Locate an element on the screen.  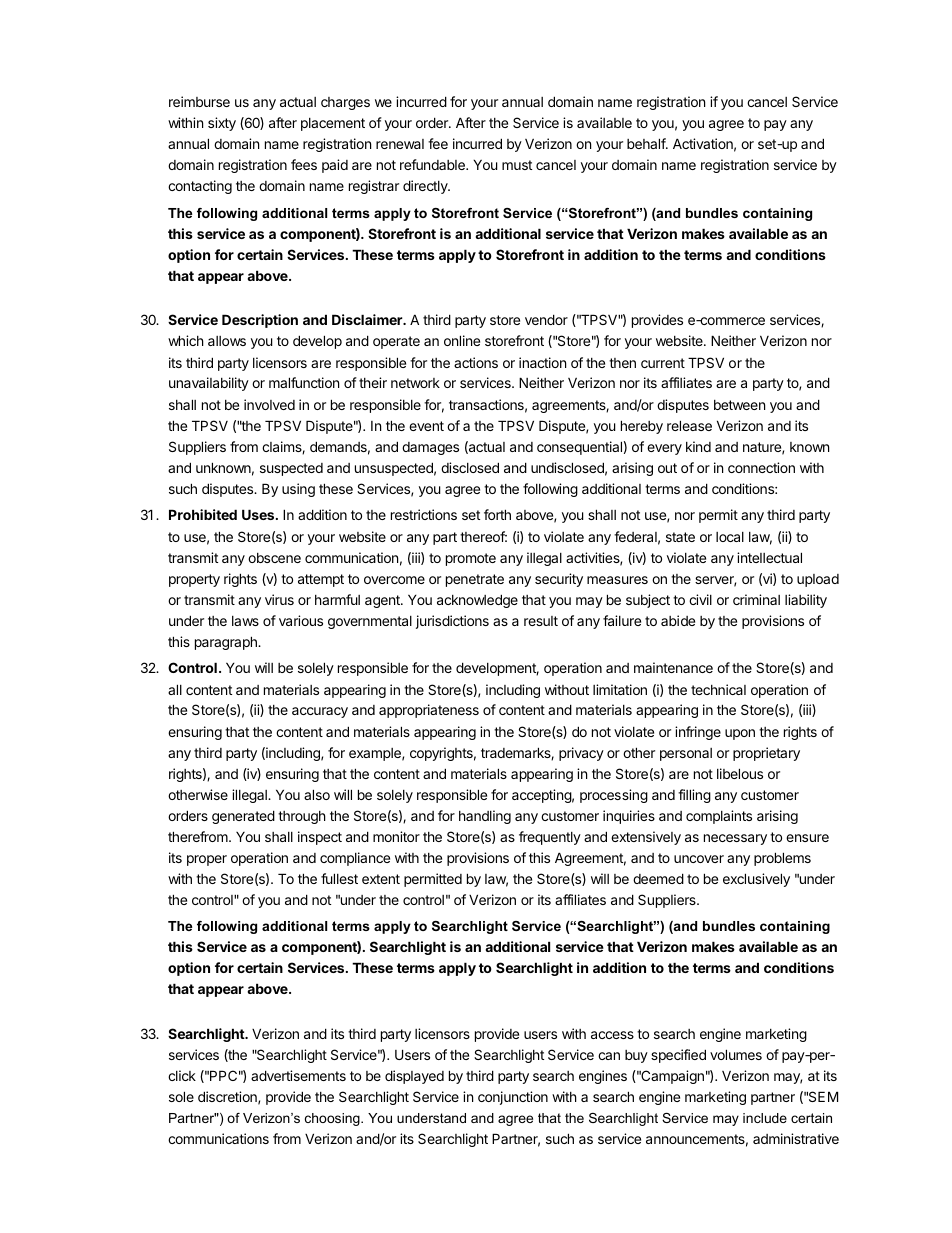
conjunction is located at coordinates (513, 1098).
